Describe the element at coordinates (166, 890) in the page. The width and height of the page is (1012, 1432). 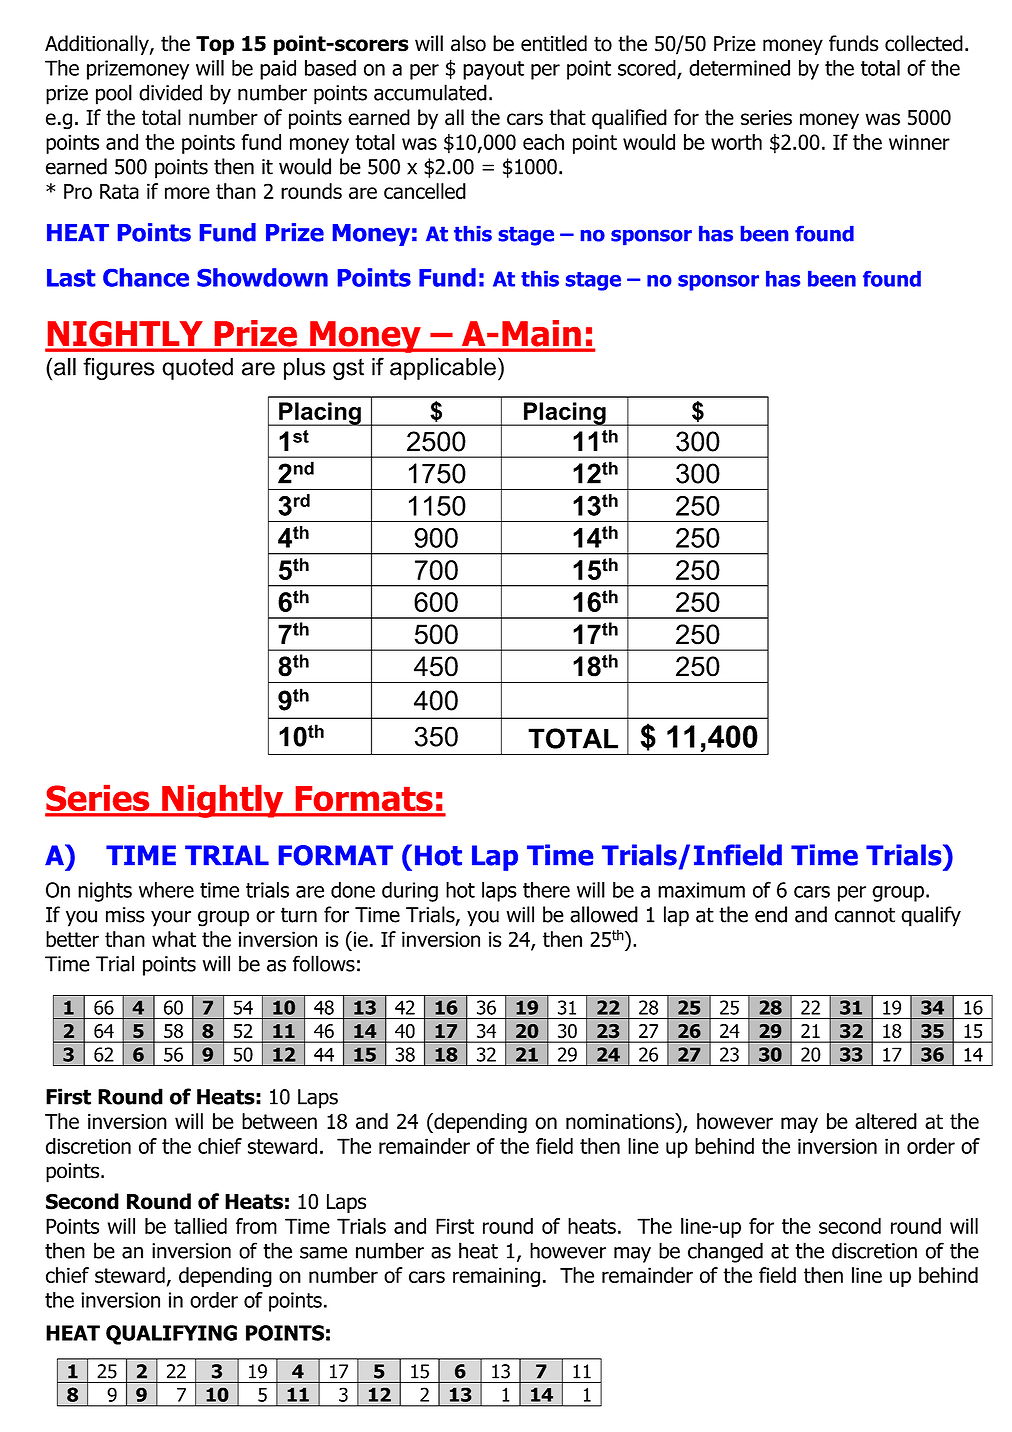
I see `where` at that location.
